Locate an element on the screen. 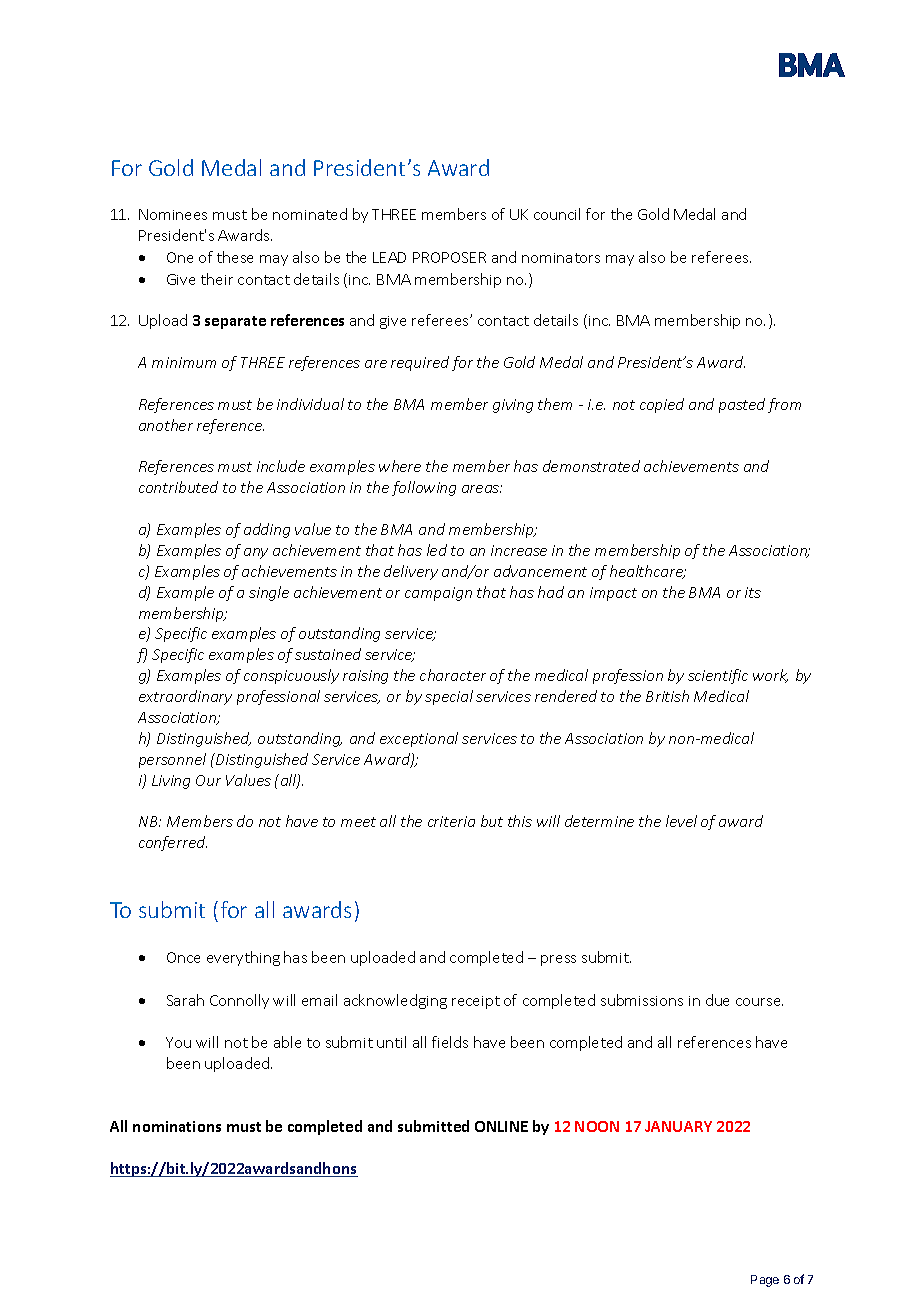  these is located at coordinates (235, 257).
